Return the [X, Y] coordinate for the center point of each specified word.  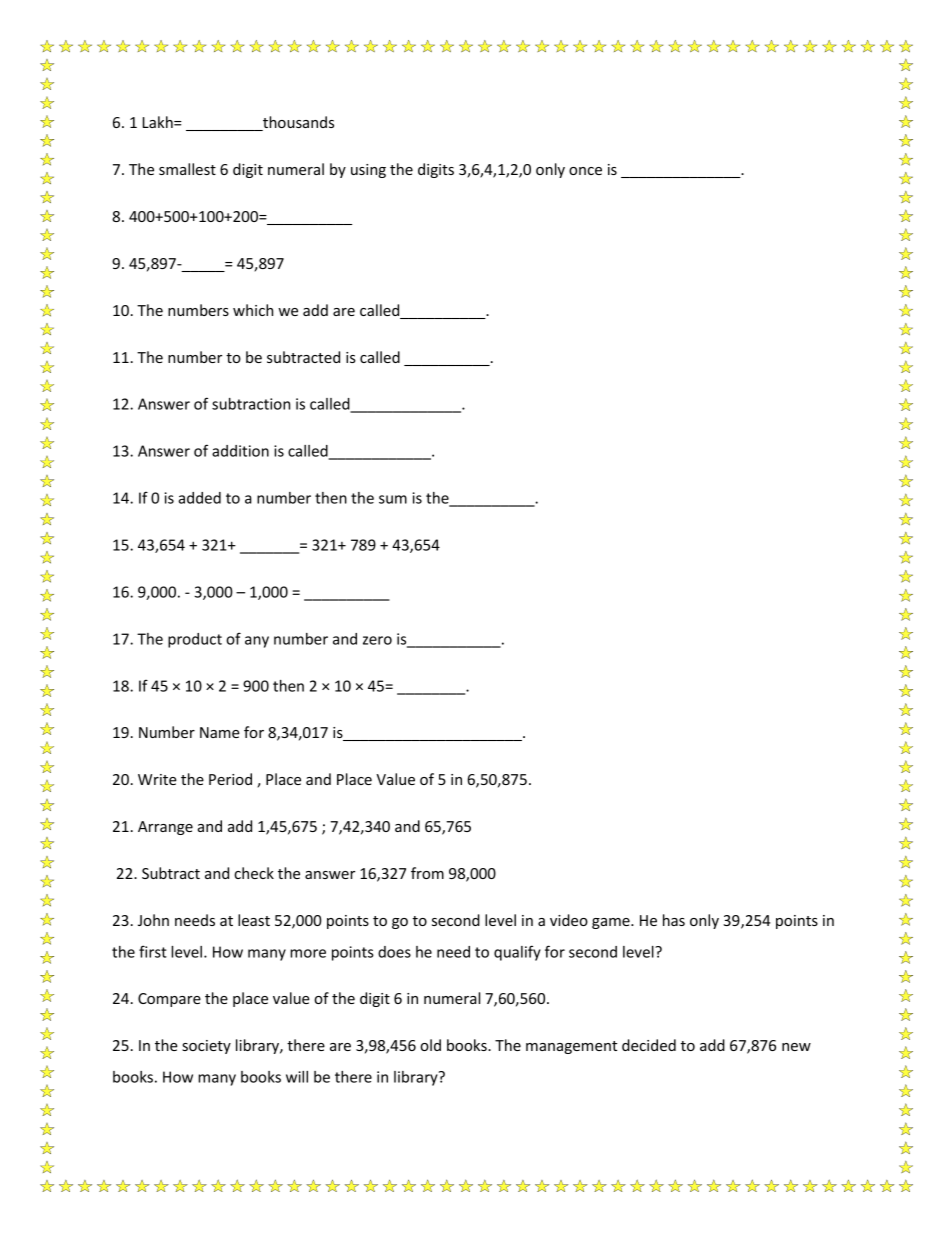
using [368, 171]
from [427, 873]
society [206, 1047]
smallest [187, 169]
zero [377, 640]
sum [393, 499]
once [585, 171]
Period [230, 779]
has [674, 920]
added [199, 498]
